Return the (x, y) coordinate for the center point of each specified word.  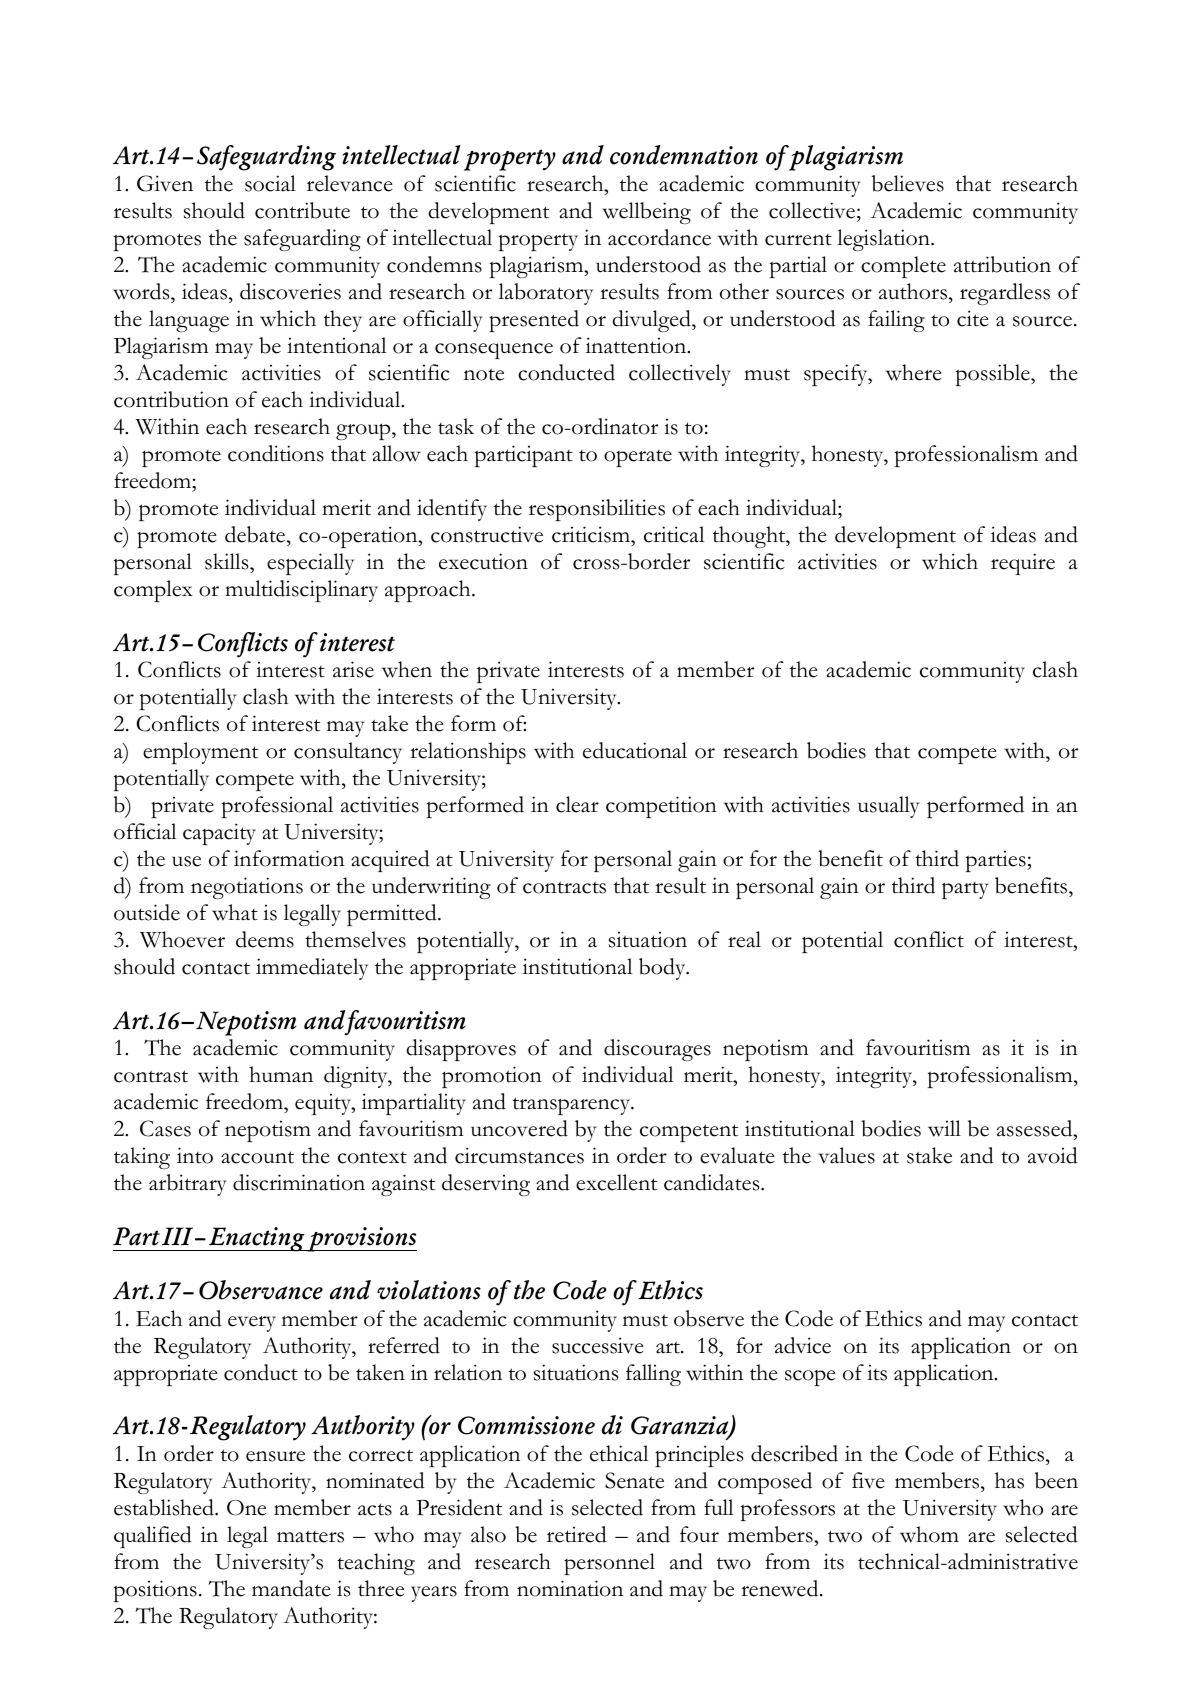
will (944, 1128)
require (1023, 564)
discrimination (299, 1182)
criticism (592, 534)
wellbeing (646, 213)
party (965, 890)
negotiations (247, 888)
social (270, 183)
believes (908, 183)
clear (577, 804)
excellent (616, 1182)
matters (310, 1536)
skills (228, 561)
